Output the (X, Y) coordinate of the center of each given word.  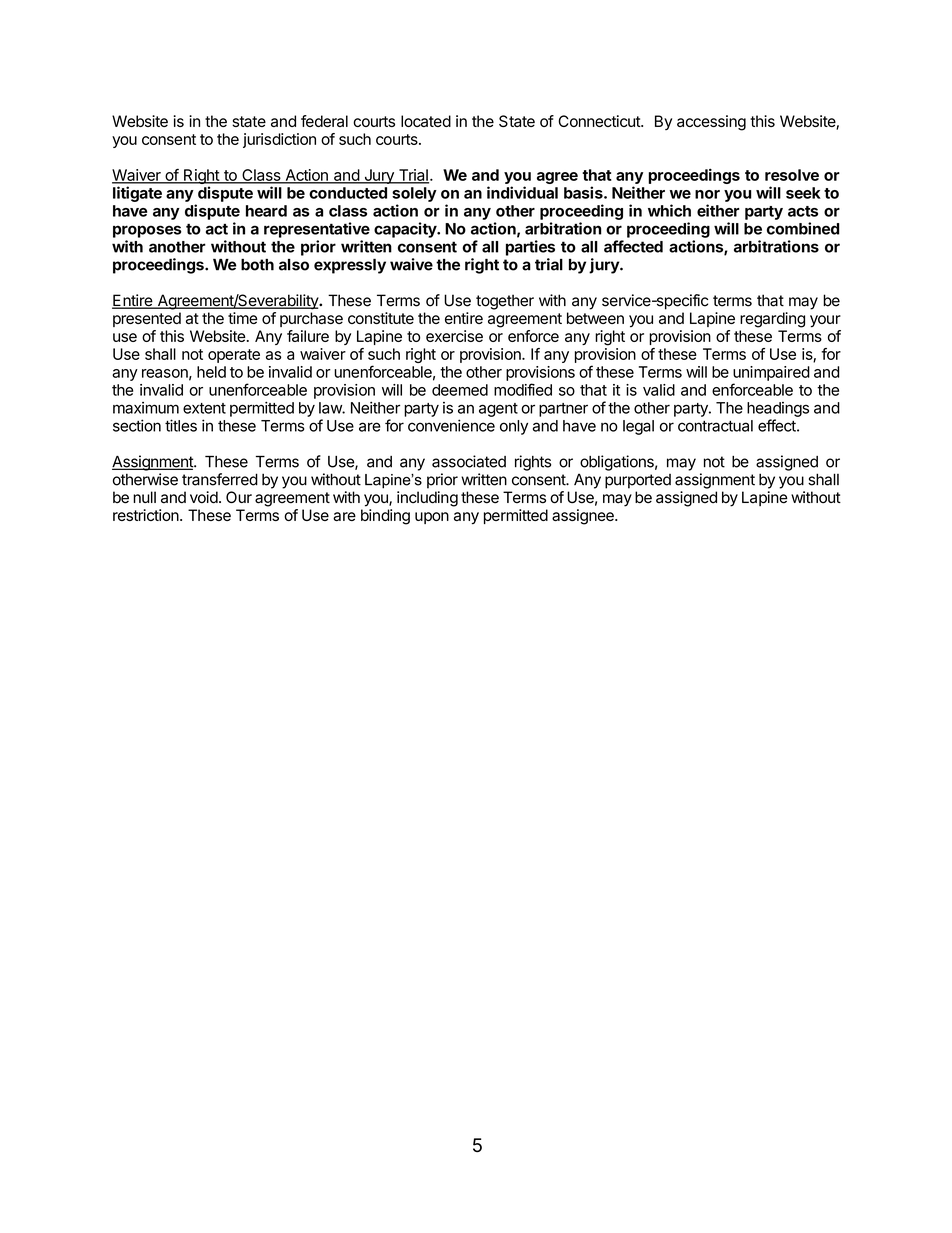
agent (498, 410)
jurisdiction (279, 140)
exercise (454, 336)
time (243, 318)
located (426, 121)
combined (803, 228)
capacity (406, 230)
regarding (772, 320)
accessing (711, 123)
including (427, 499)
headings (778, 409)
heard (266, 211)
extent (204, 408)
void (204, 497)
